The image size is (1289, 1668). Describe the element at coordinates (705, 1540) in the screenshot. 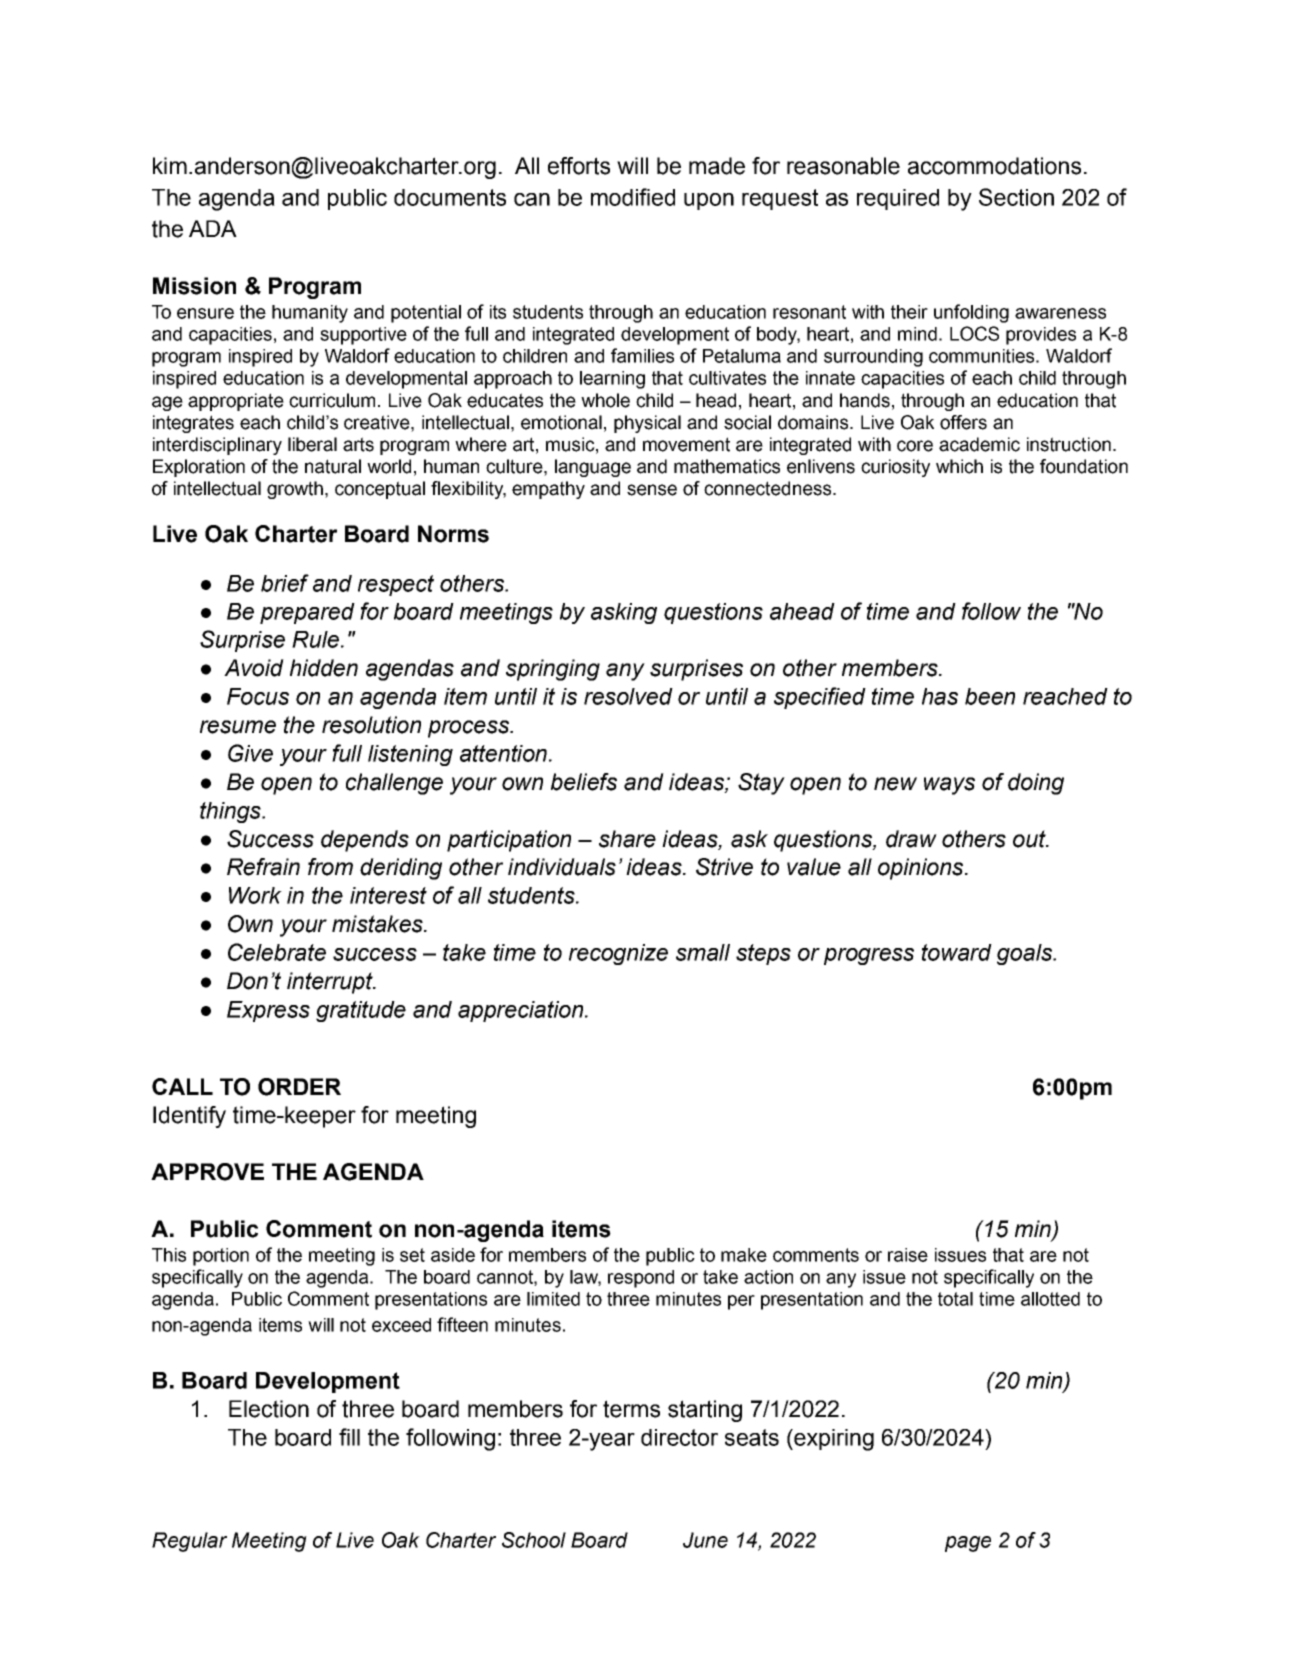

I see `June` at that location.
